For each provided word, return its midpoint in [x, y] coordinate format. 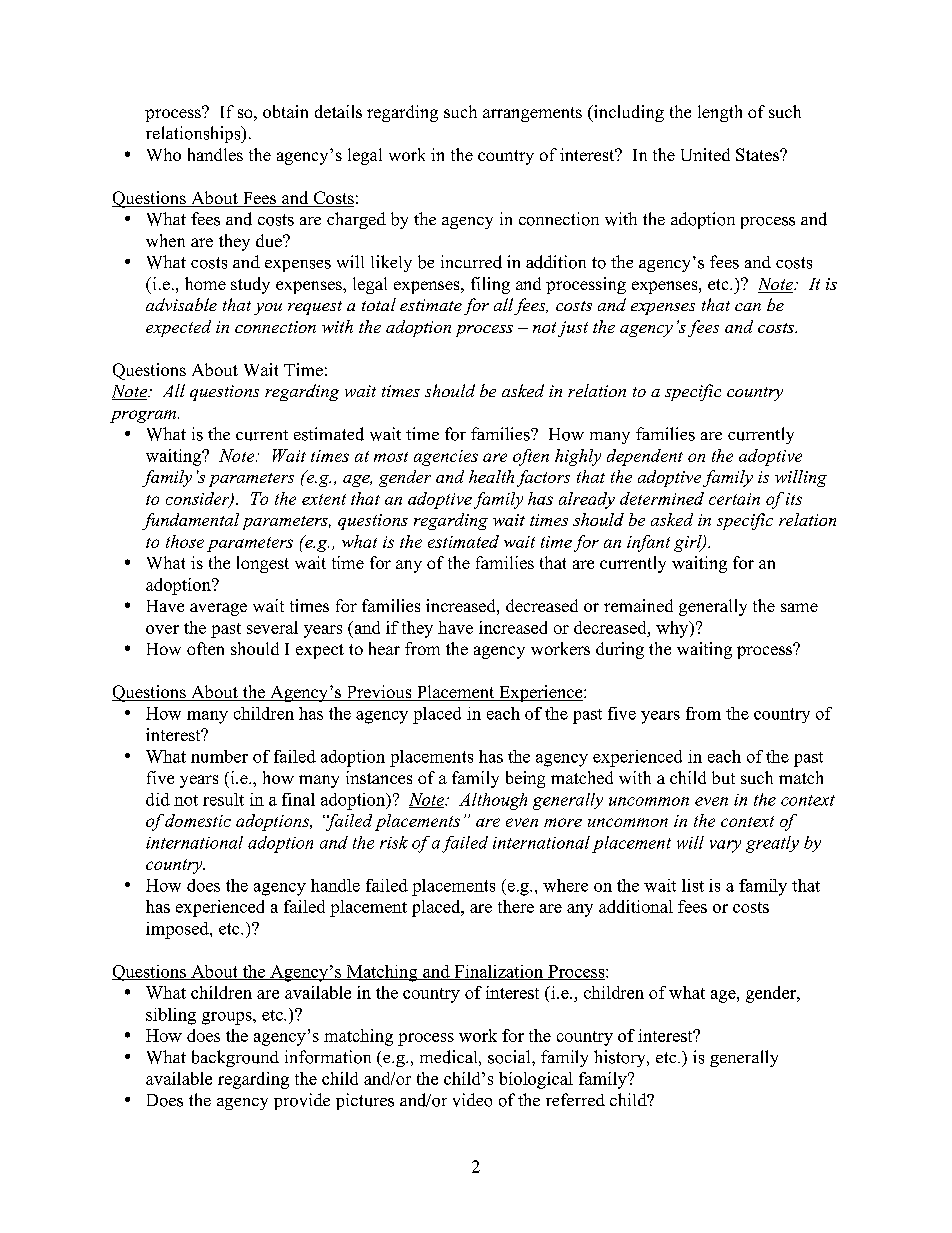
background [235, 1058]
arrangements [532, 114]
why [673, 629]
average [218, 609]
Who [164, 154]
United [705, 154]
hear [384, 648]
